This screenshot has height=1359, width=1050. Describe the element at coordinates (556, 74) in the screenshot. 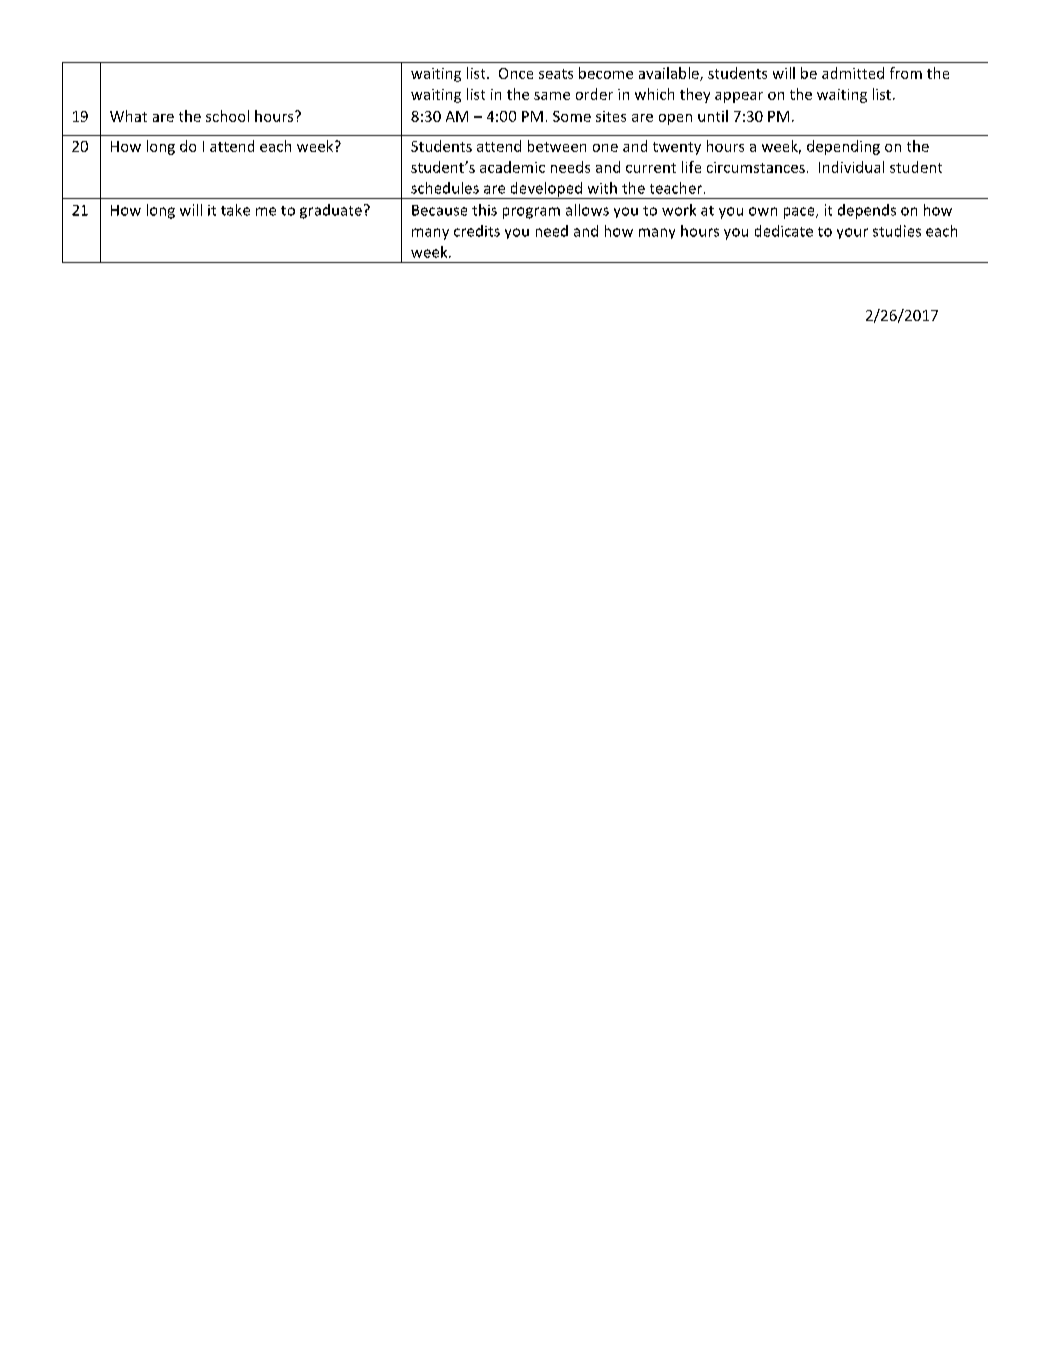

I see `seats` at that location.
